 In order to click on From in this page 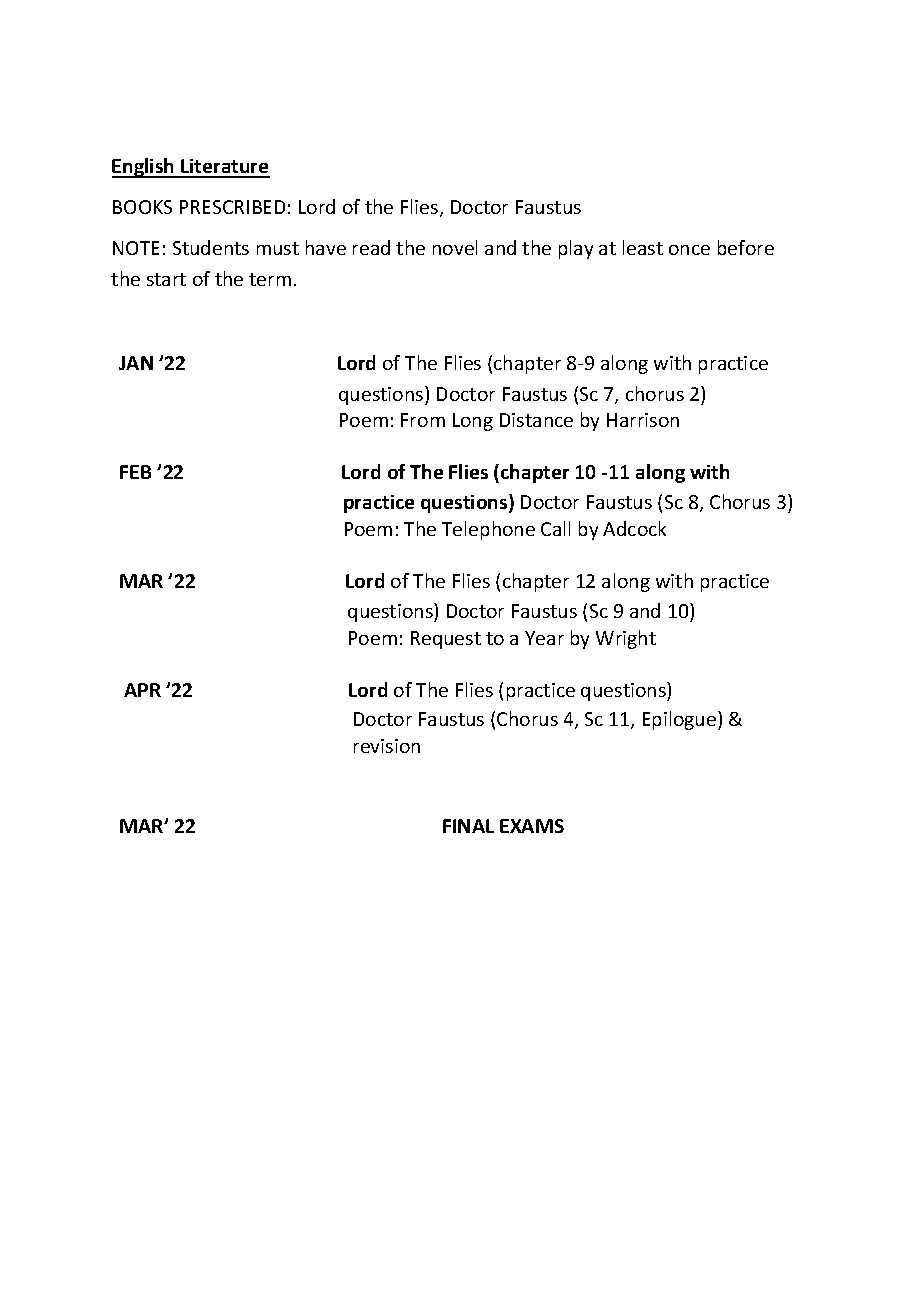, I will do `click(423, 420)`.
